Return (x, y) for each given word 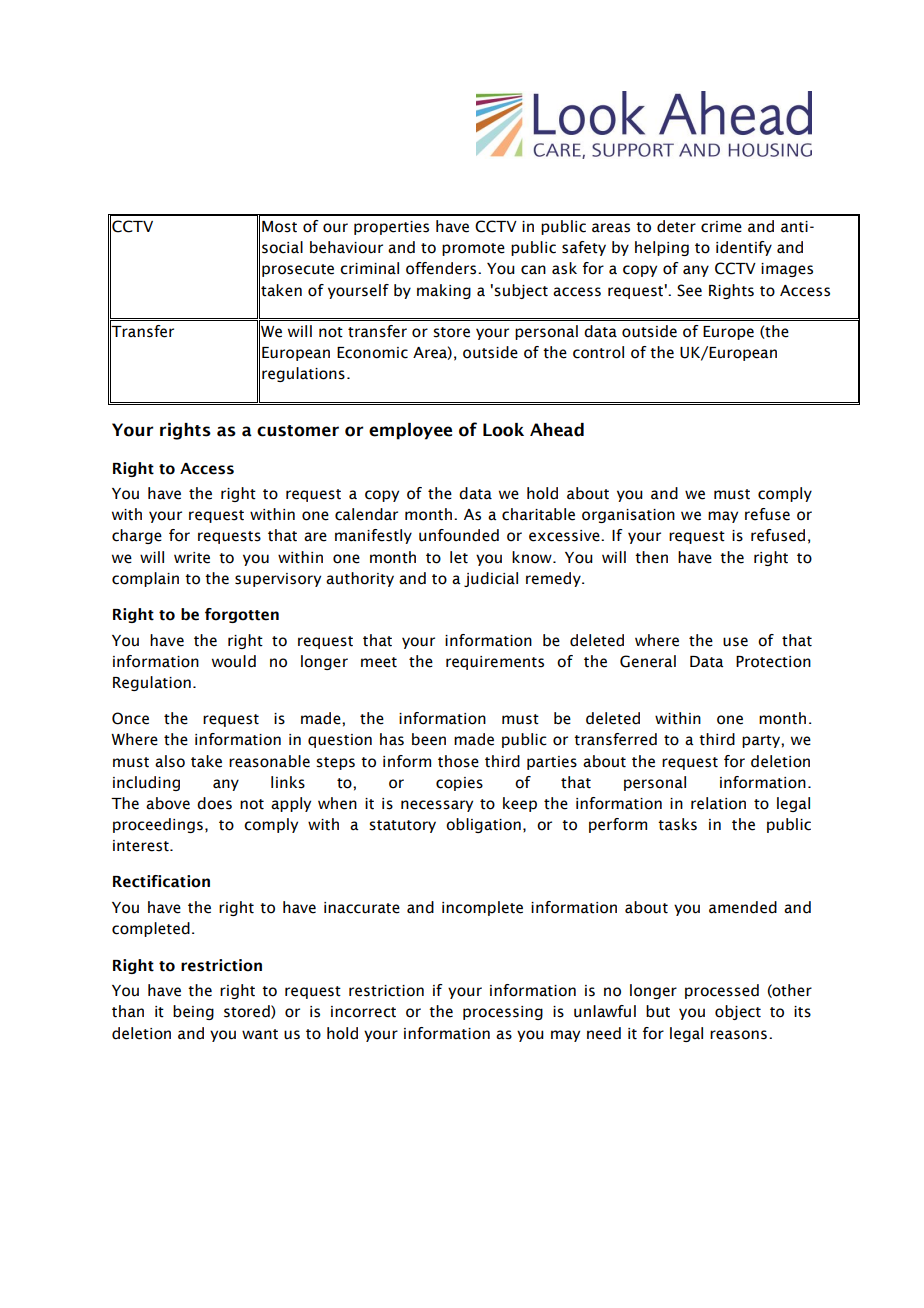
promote (473, 249)
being (193, 1012)
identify (744, 248)
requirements (495, 663)
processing (503, 1013)
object (738, 1012)
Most (279, 227)
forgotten (242, 615)
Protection (773, 662)
